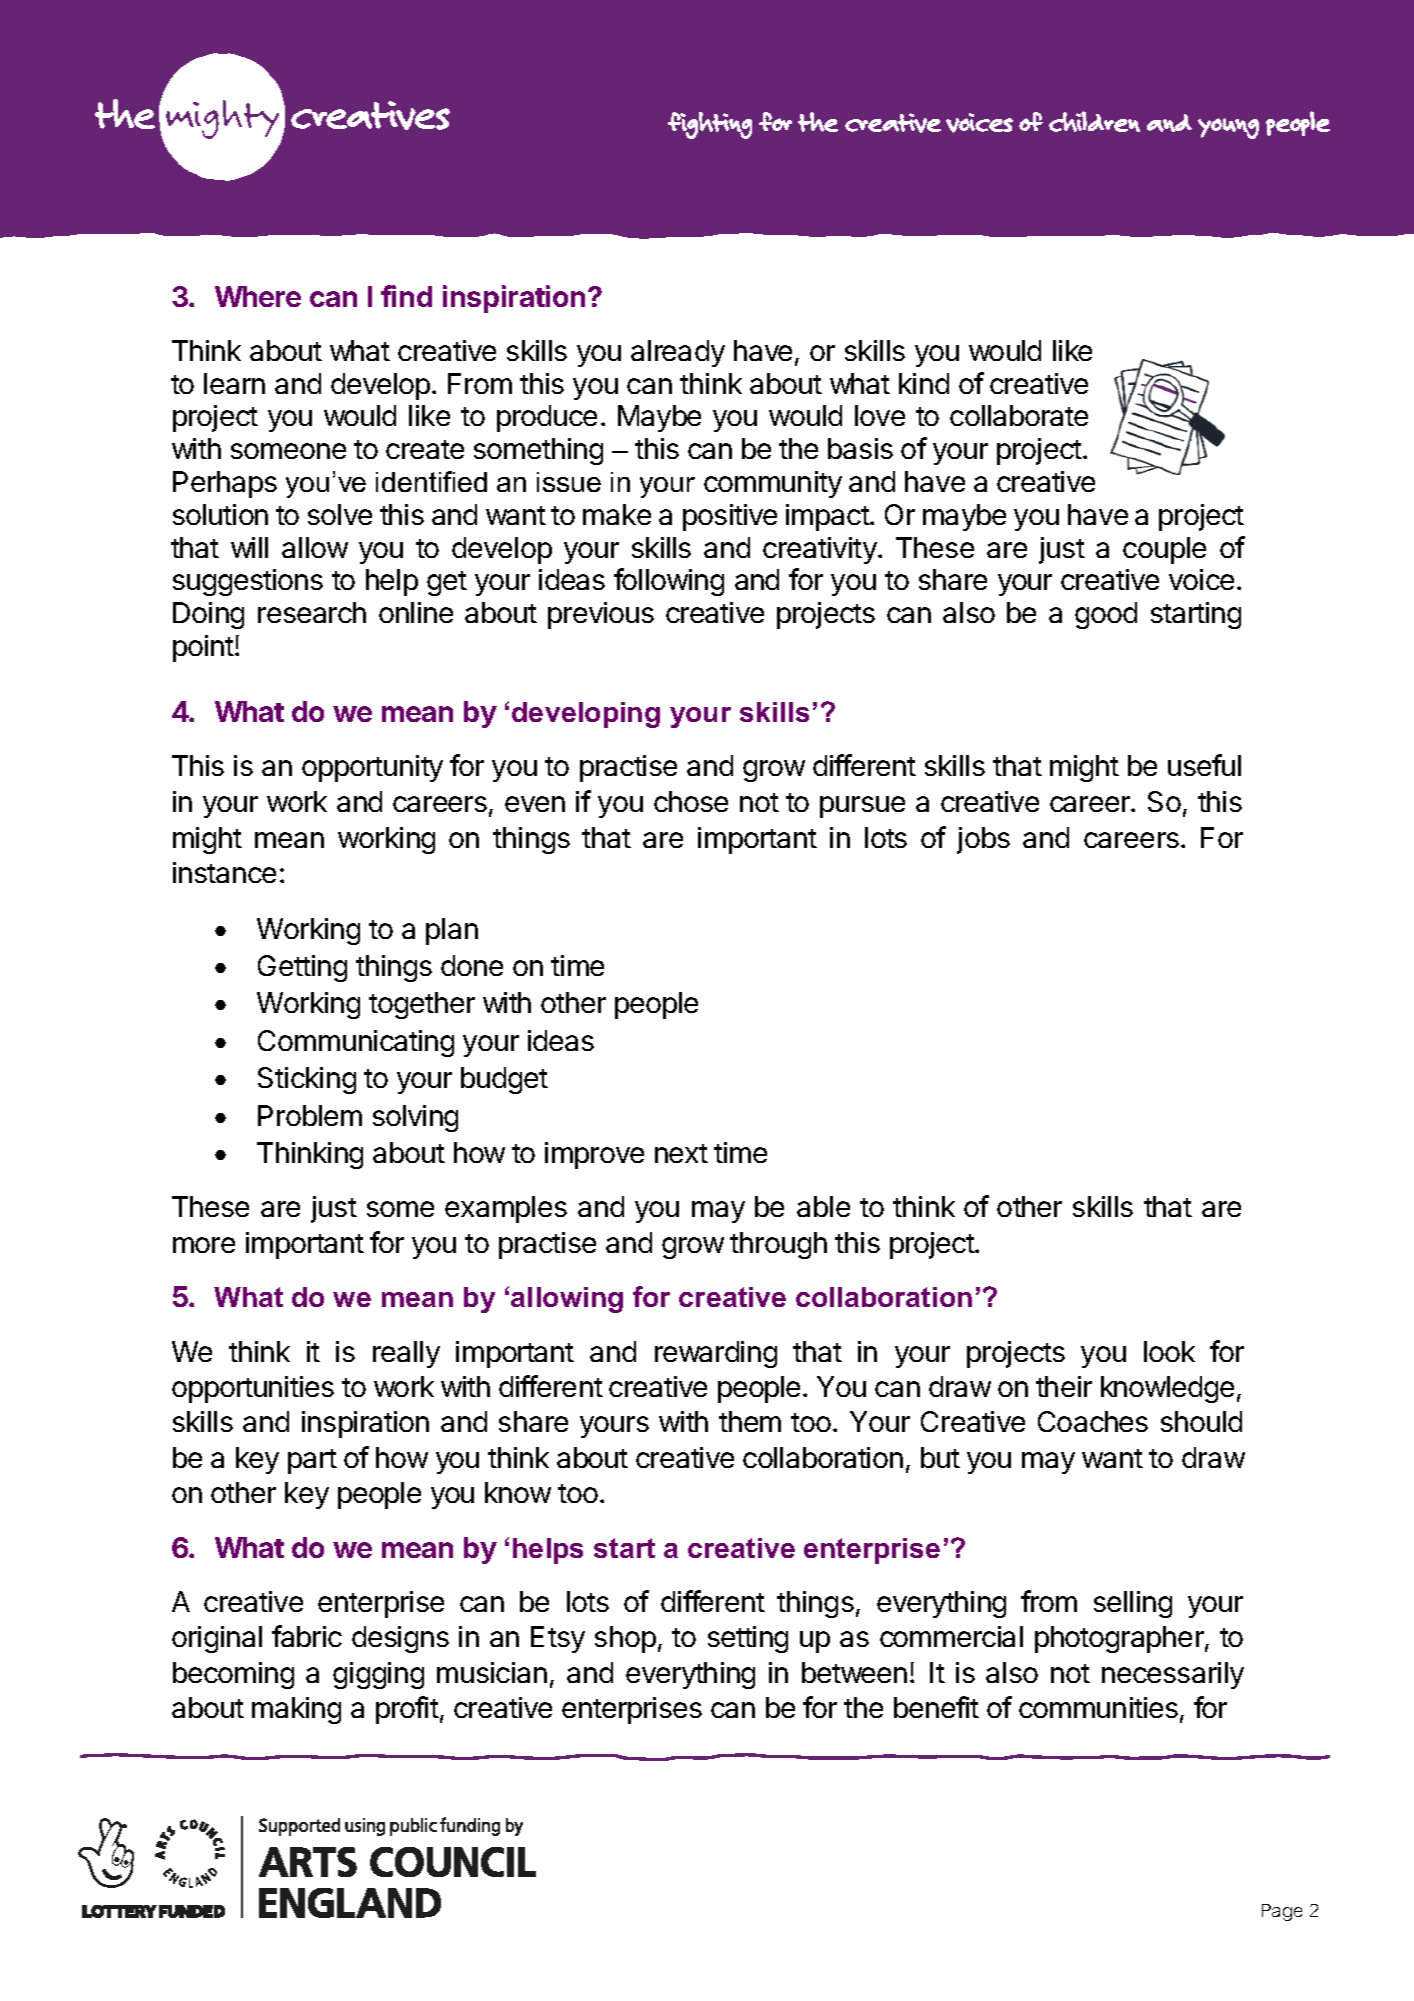  What do you see at coordinates (406, 296) in the screenshot?
I see `find` at bounding box center [406, 296].
